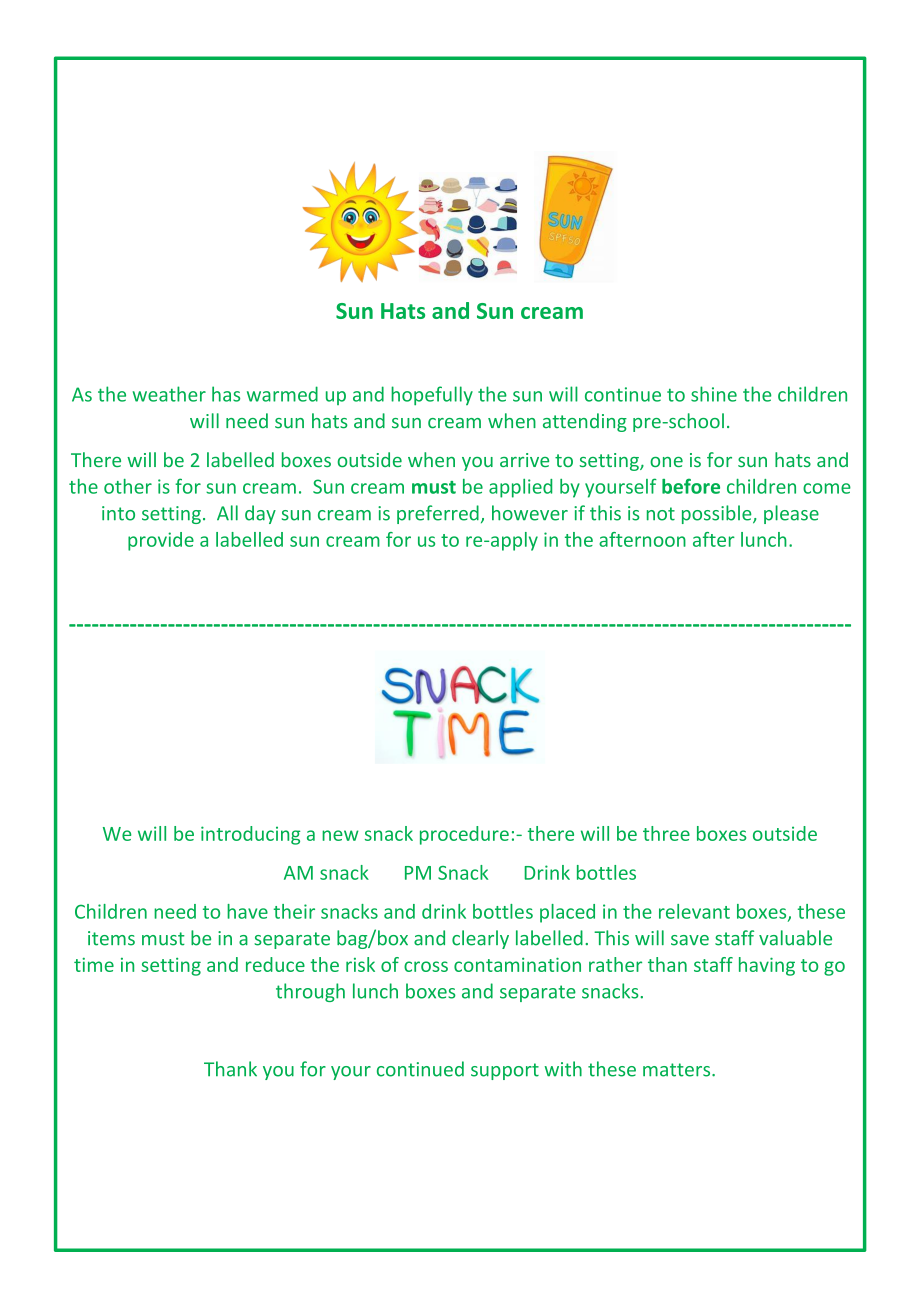  Describe the element at coordinates (340, 835) in the screenshot. I see `new` at that location.
